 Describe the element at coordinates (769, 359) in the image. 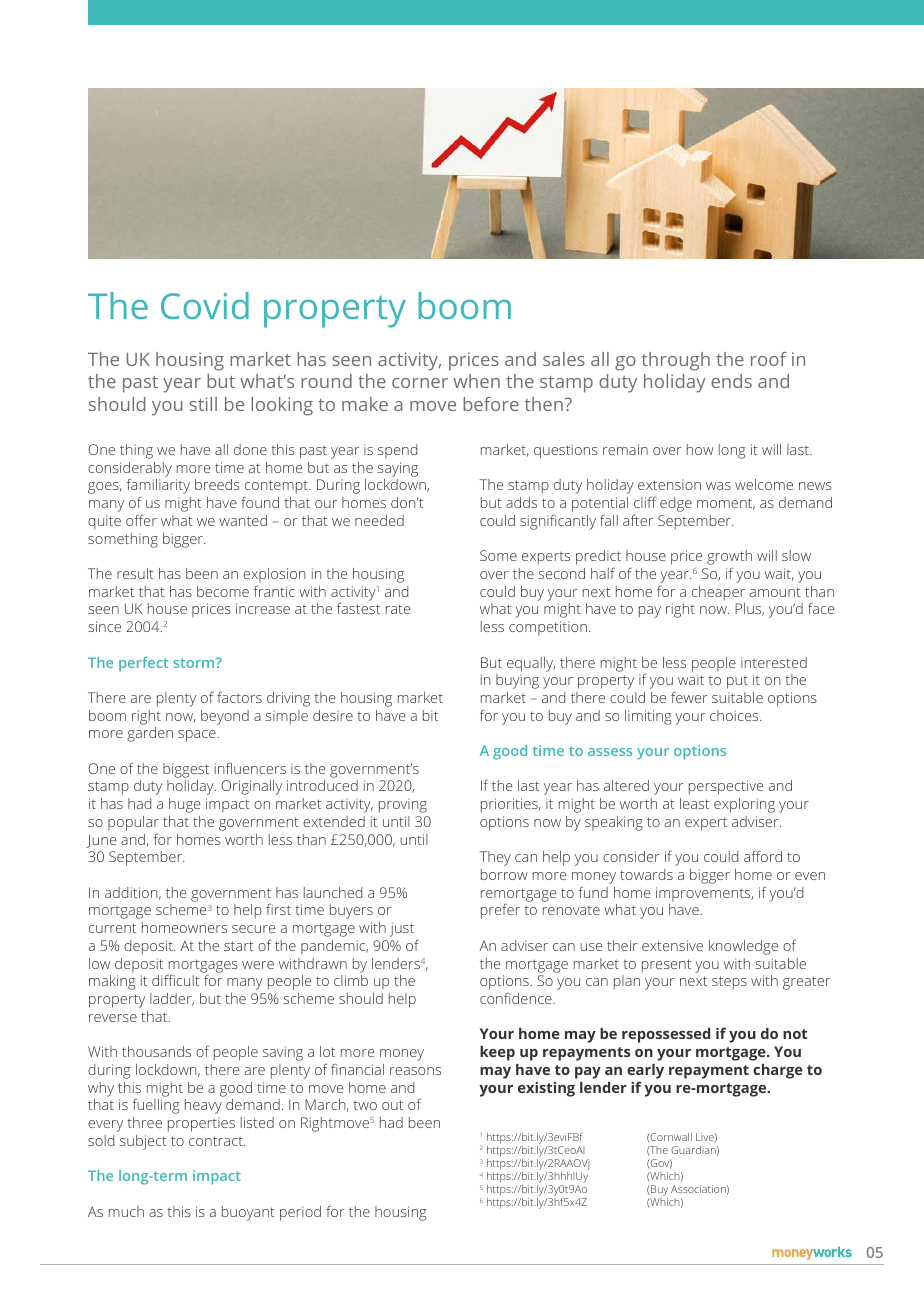

I see `roof` at that location.
